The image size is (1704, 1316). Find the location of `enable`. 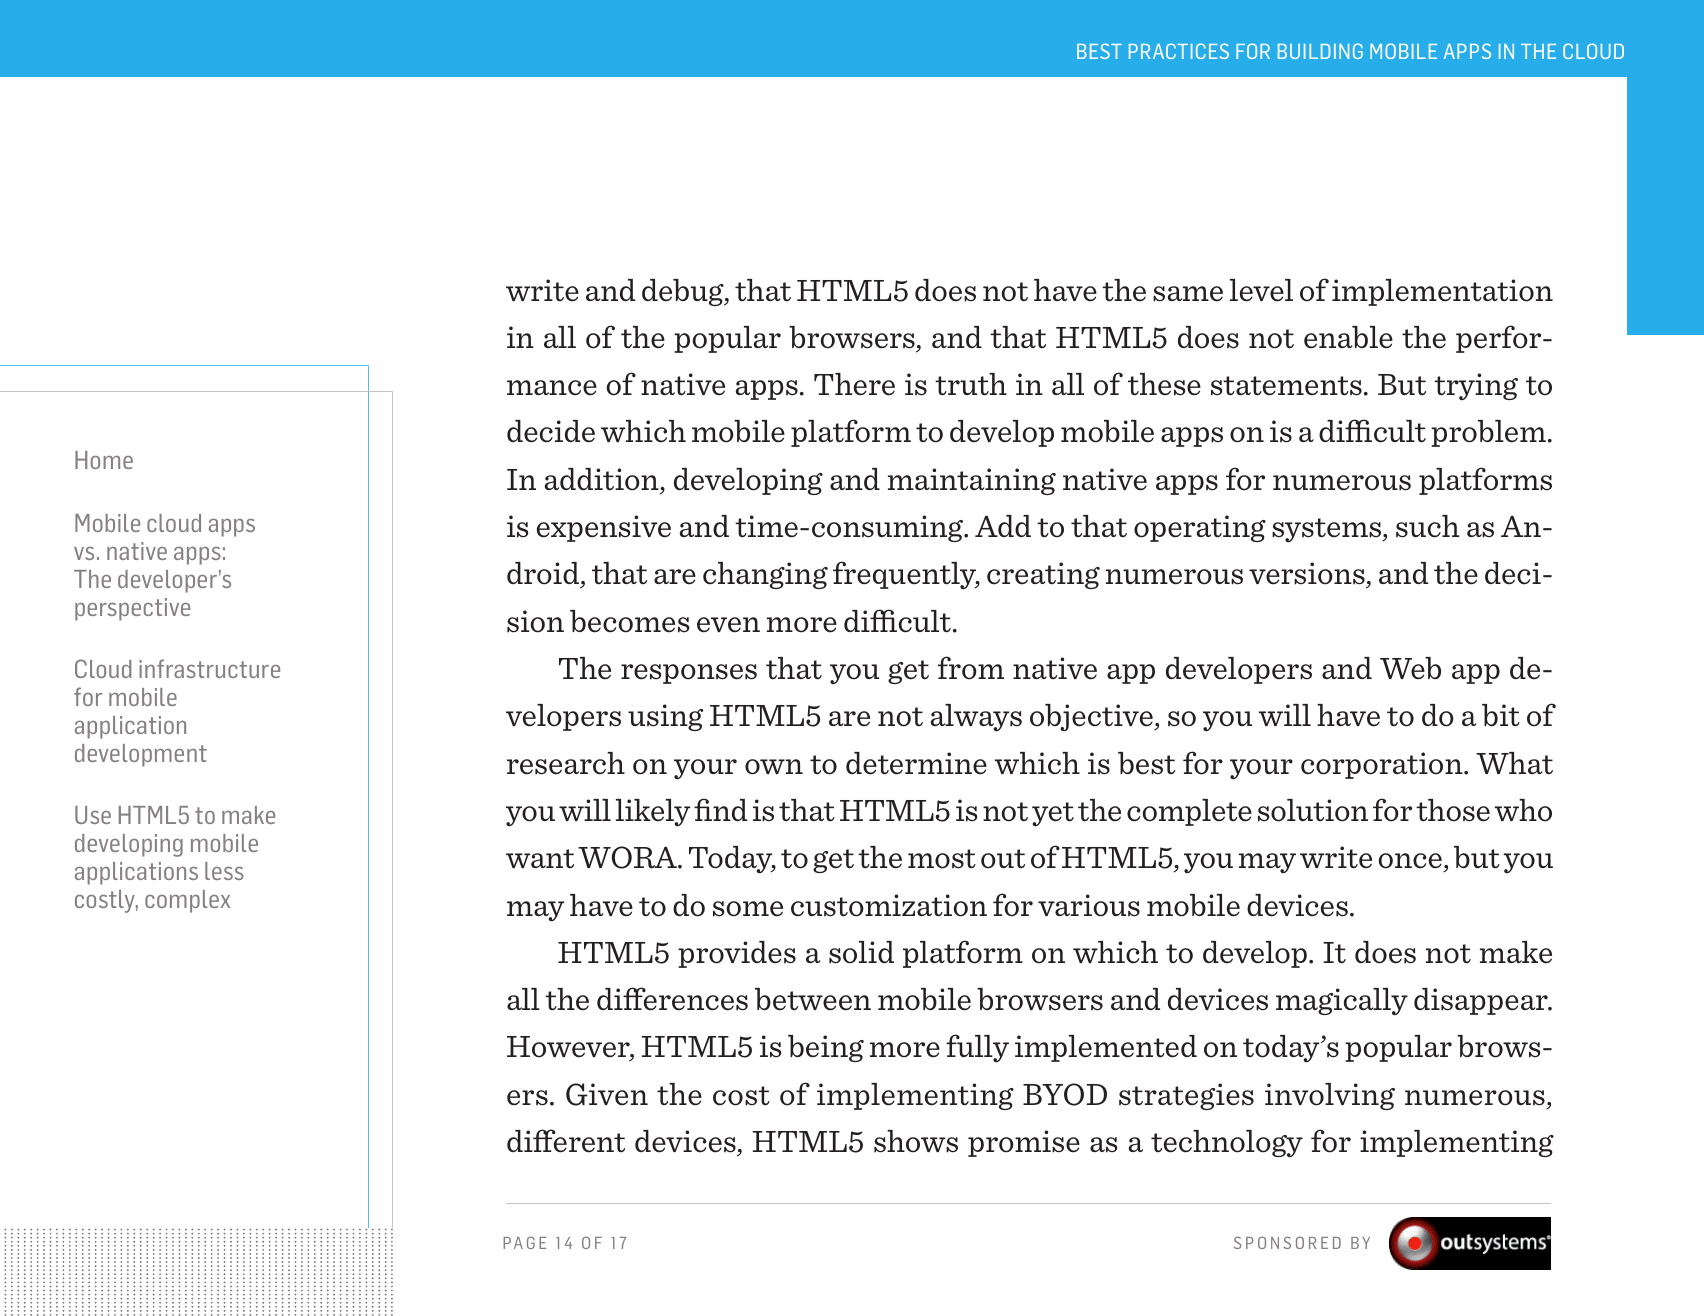

enable is located at coordinates (1348, 337).
